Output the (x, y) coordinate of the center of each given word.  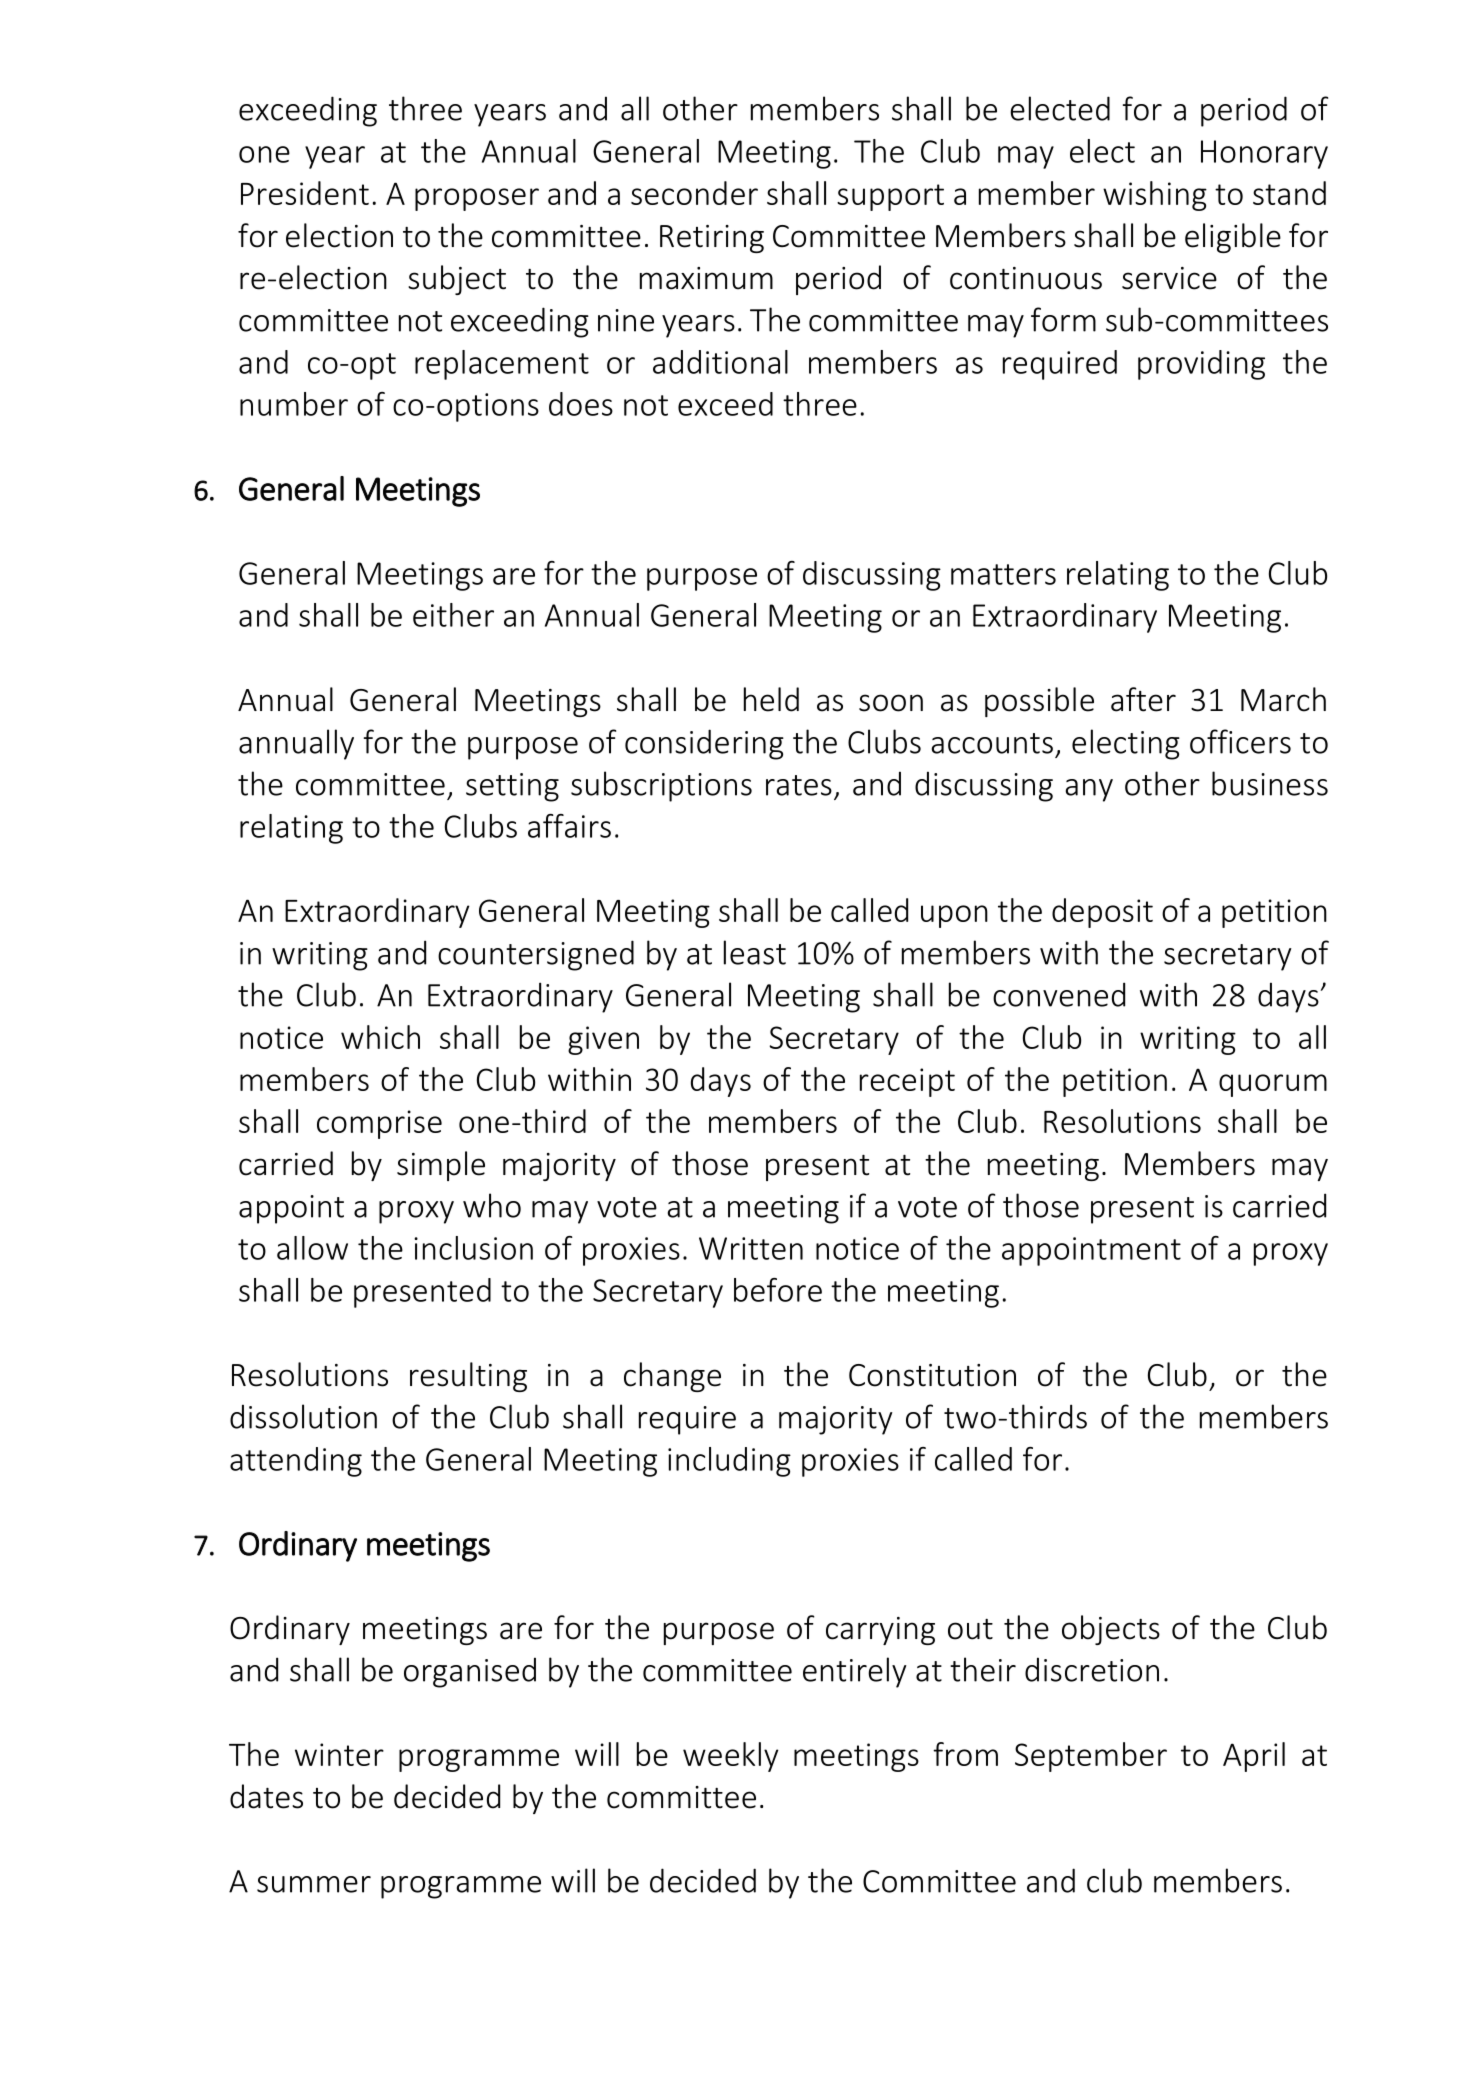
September (1091, 1757)
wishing (1155, 196)
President (305, 193)
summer (314, 1884)
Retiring (712, 239)
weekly (731, 1757)
